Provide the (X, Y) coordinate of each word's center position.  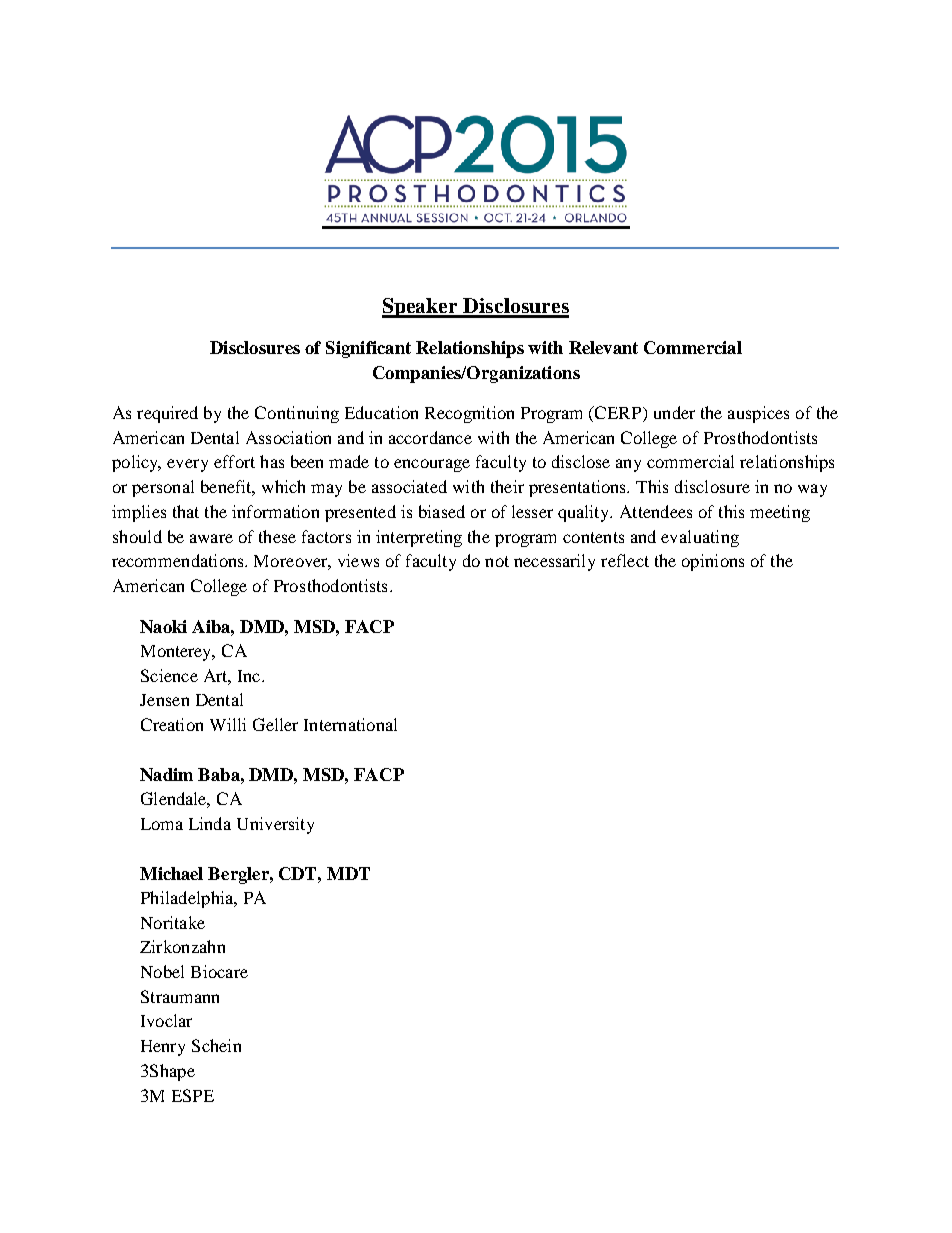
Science (169, 675)
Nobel (162, 971)
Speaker (421, 308)
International (350, 724)
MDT (348, 873)
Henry (163, 1048)
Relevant (603, 347)
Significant (368, 349)
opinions (713, 562)
